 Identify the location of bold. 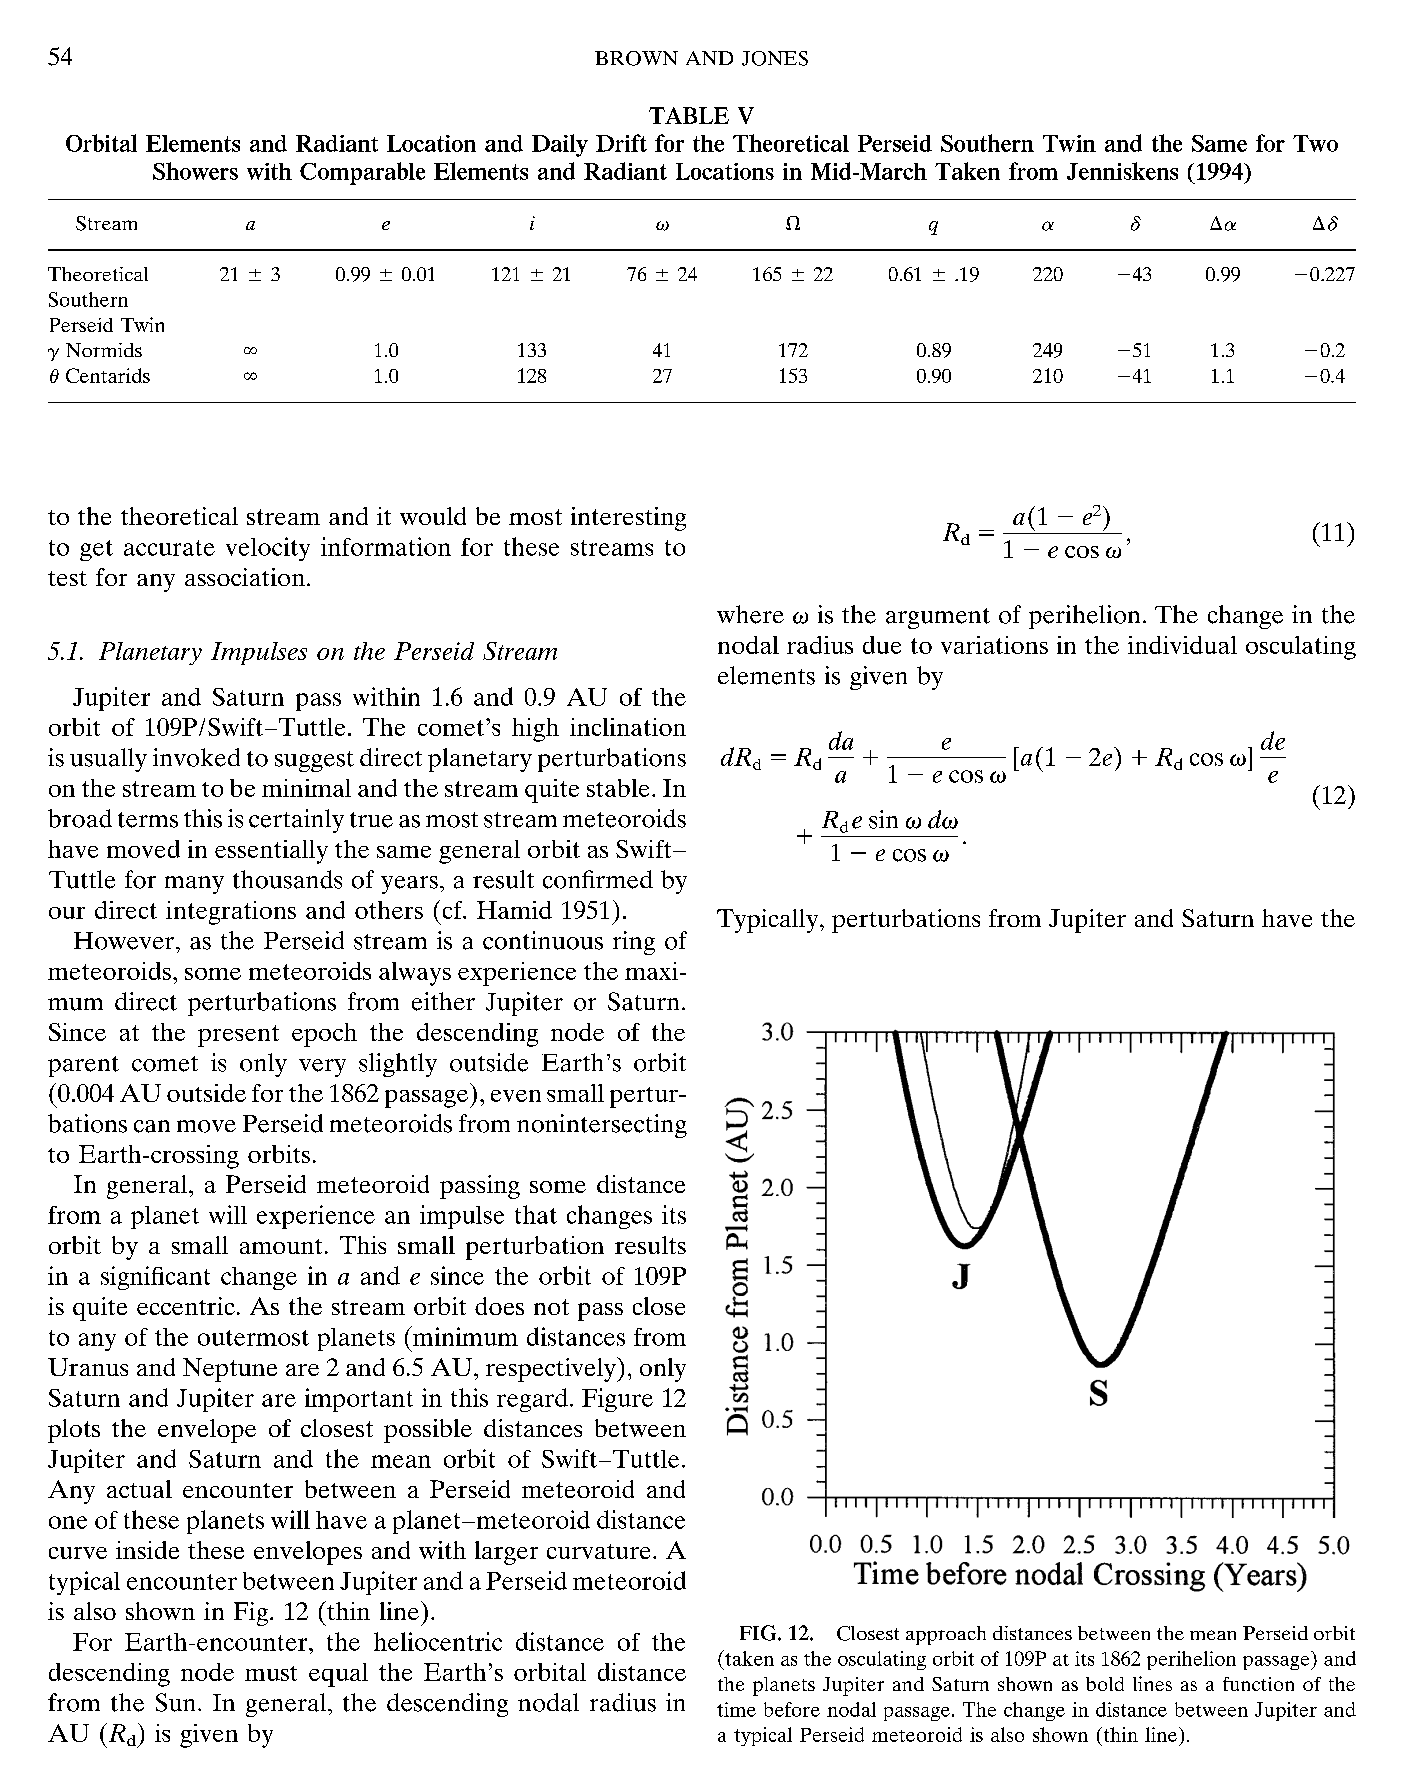
(1105, 1684).
